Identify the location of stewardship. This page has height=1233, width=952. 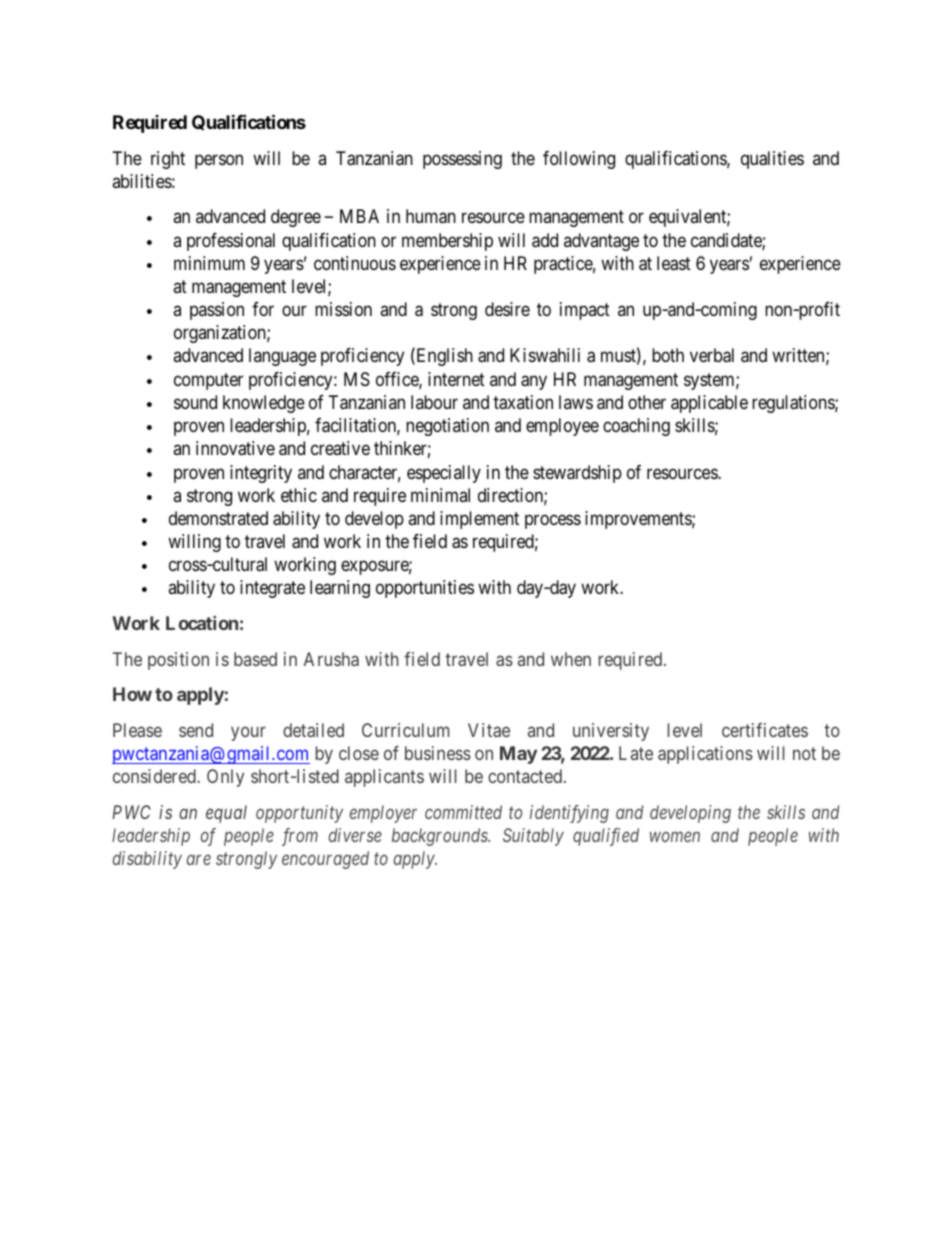
(577, 474).
